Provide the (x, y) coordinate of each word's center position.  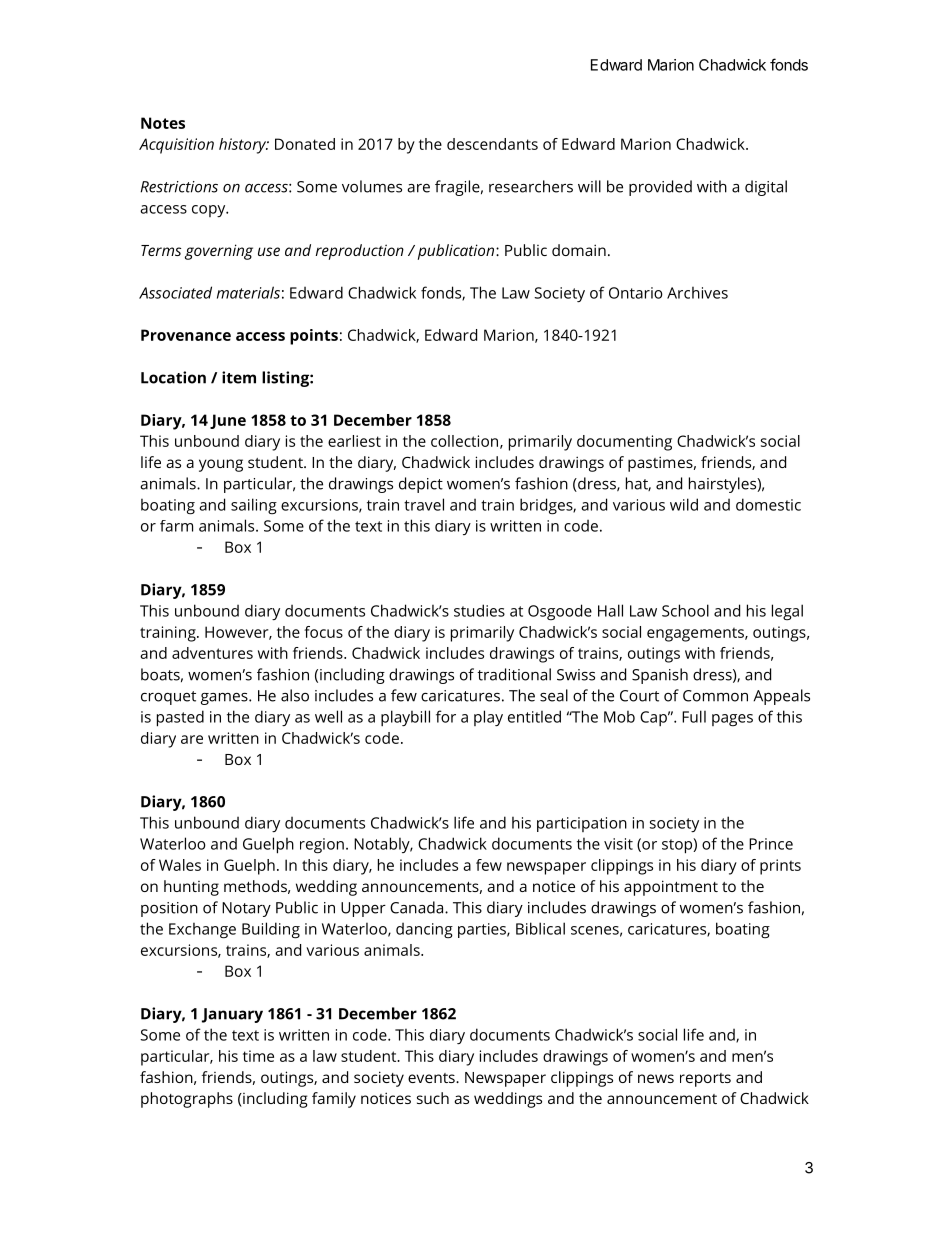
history (244, 146)
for (446, 716)
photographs (187, 1100)
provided (660, 188)
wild (684, 504)
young (221, 465)
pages (732, 720)
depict (421, 485)
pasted (180, 718)
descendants (492, 144)
